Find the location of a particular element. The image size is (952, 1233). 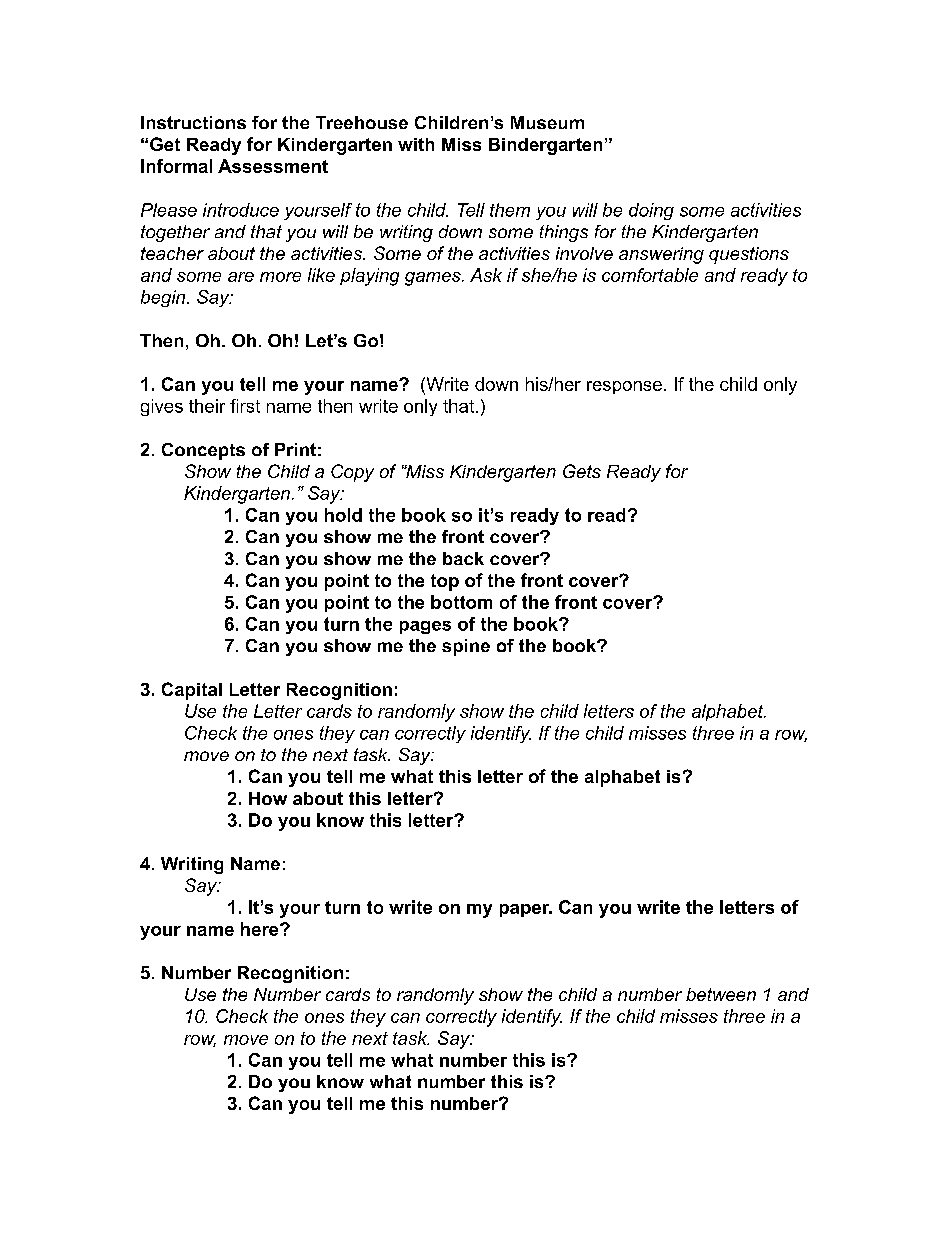

Assessment is located at coordinates (273, 166).
